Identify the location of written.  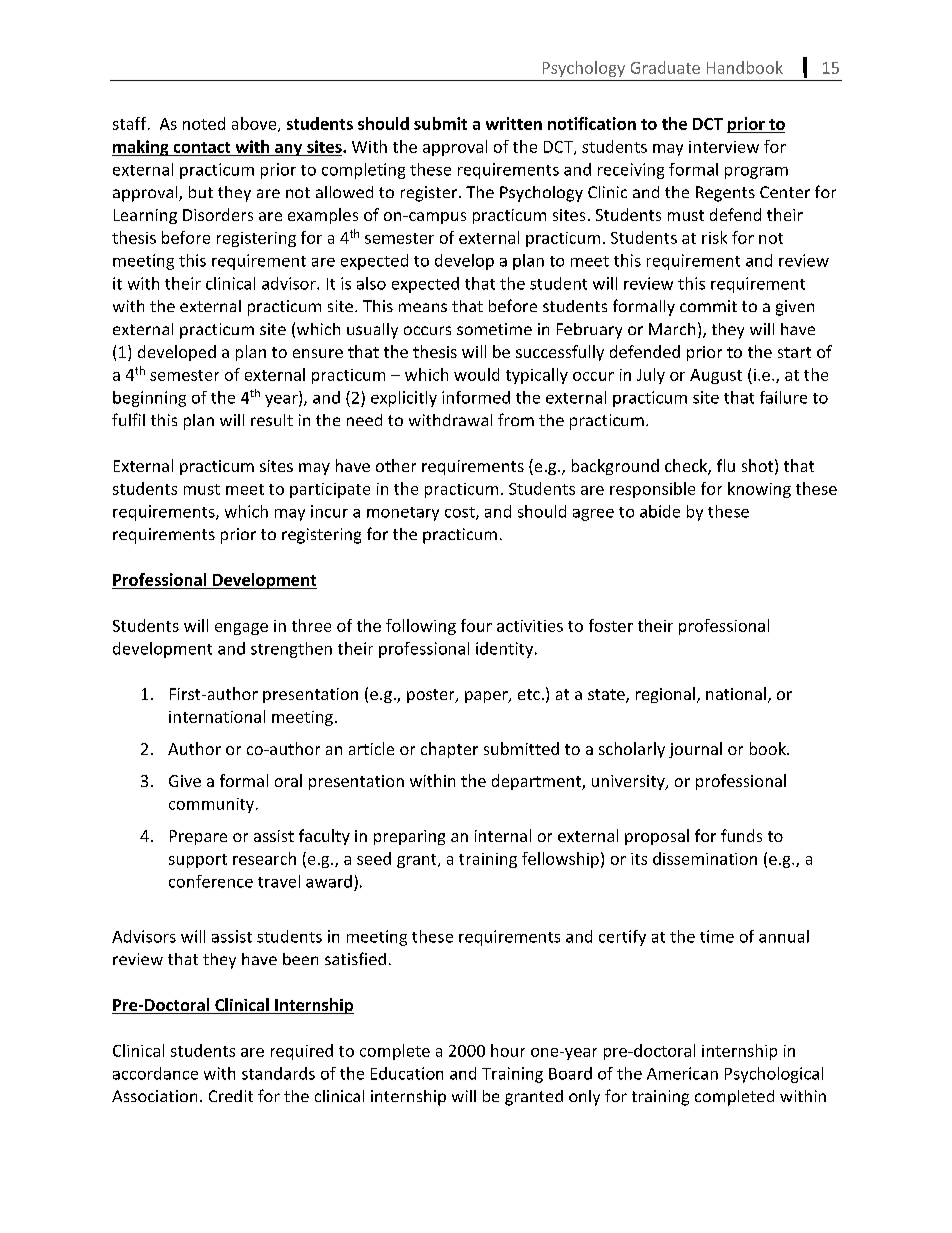
(514, 123).
